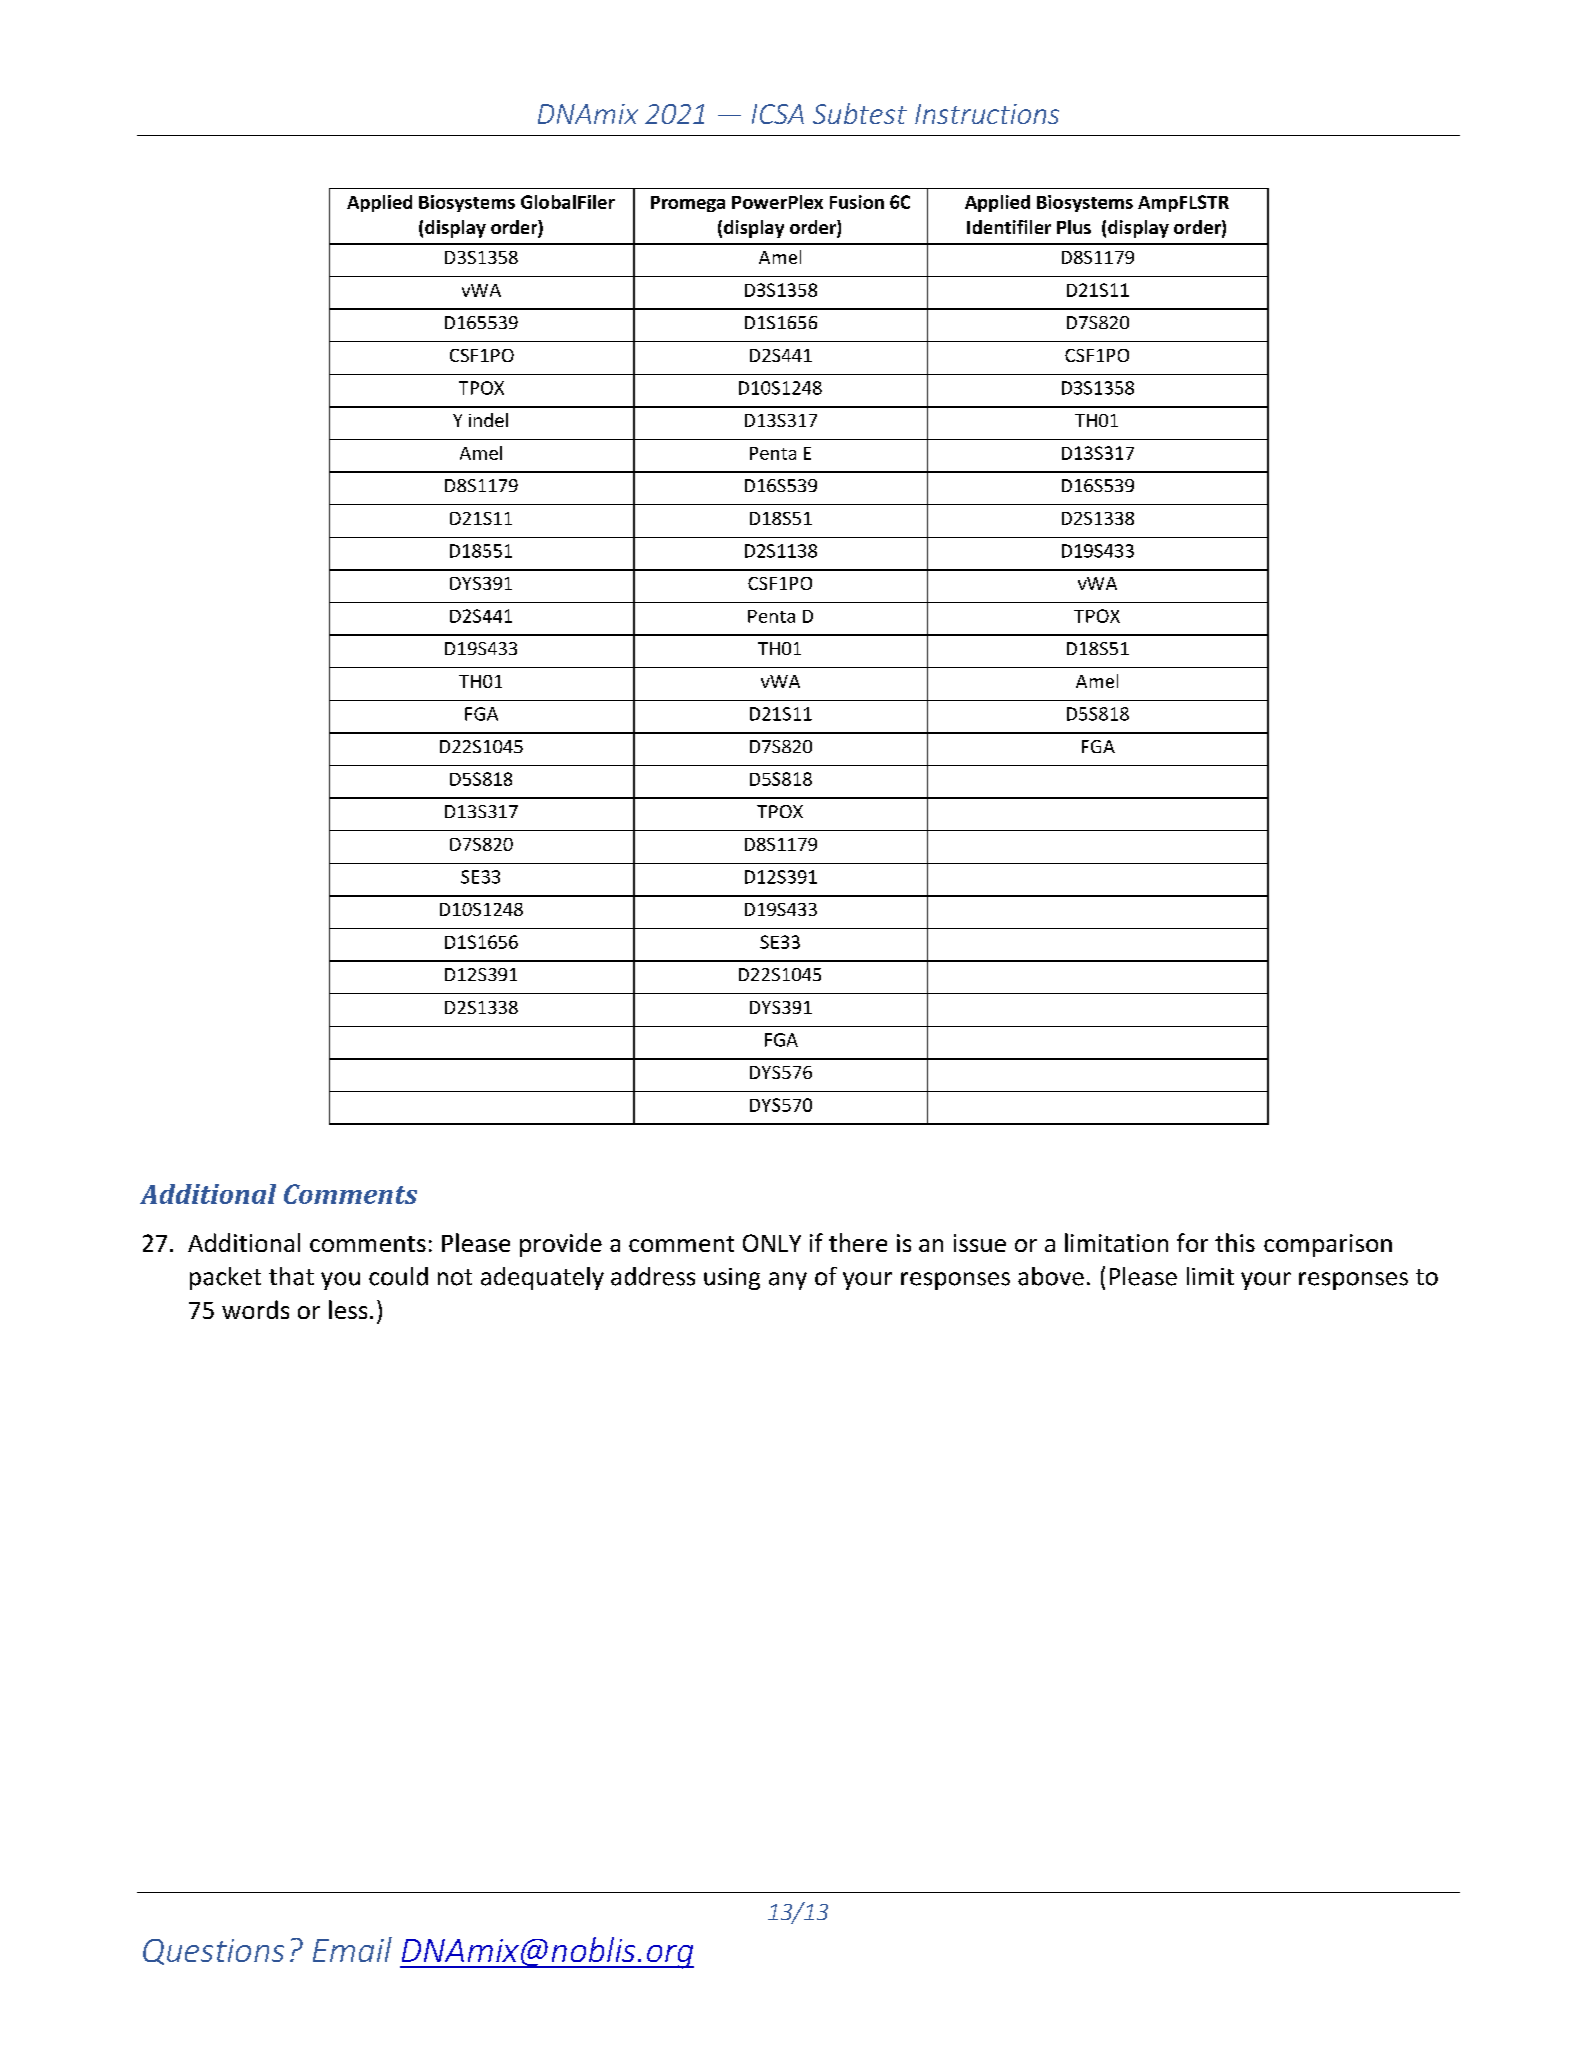 The width and height of the image is (1596, 2065). Describe the element at coordinates (857, 202) in the image. I see `Fusion` at that location.
